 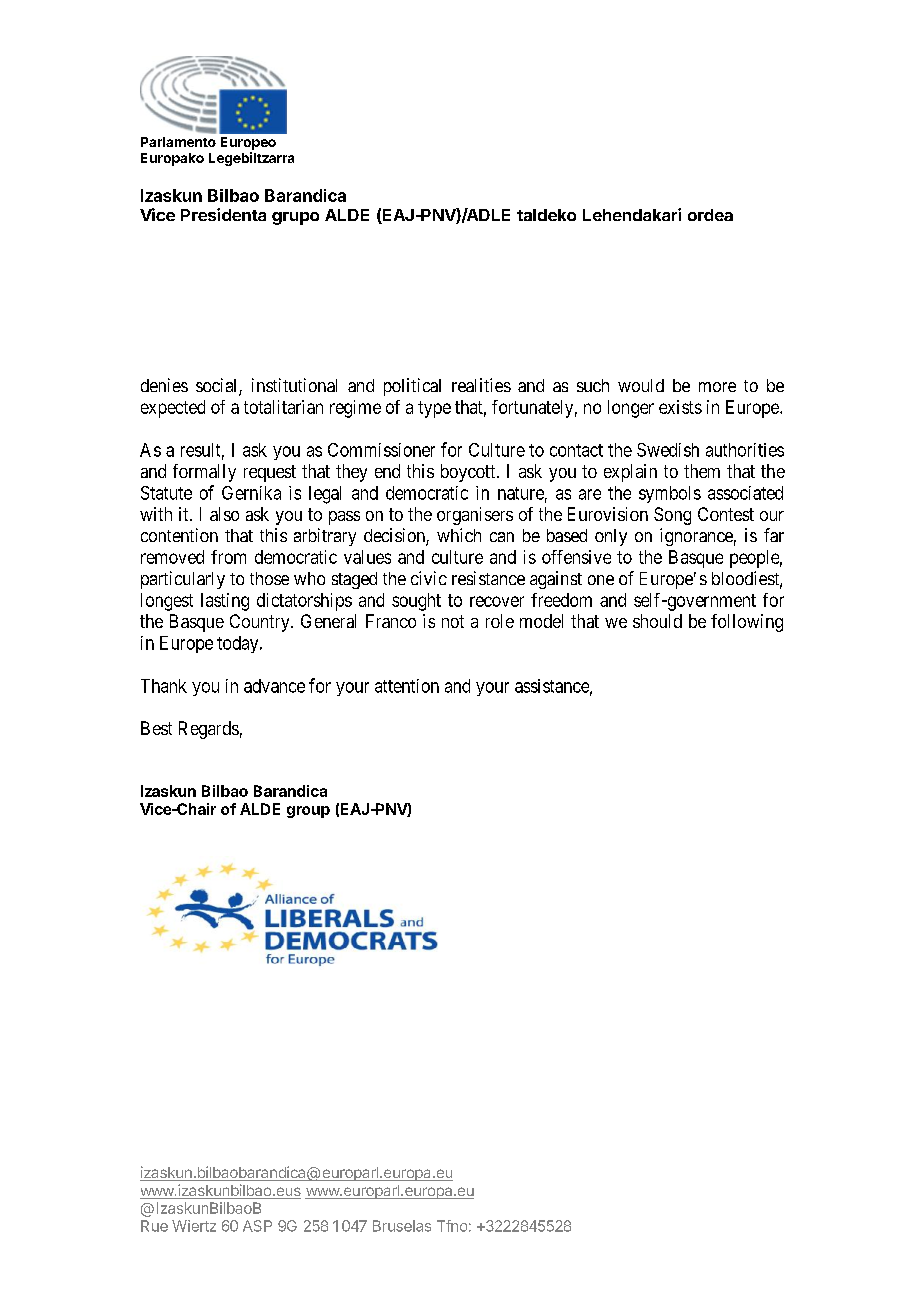 I want to click on following, so click(x=747, y=623).
